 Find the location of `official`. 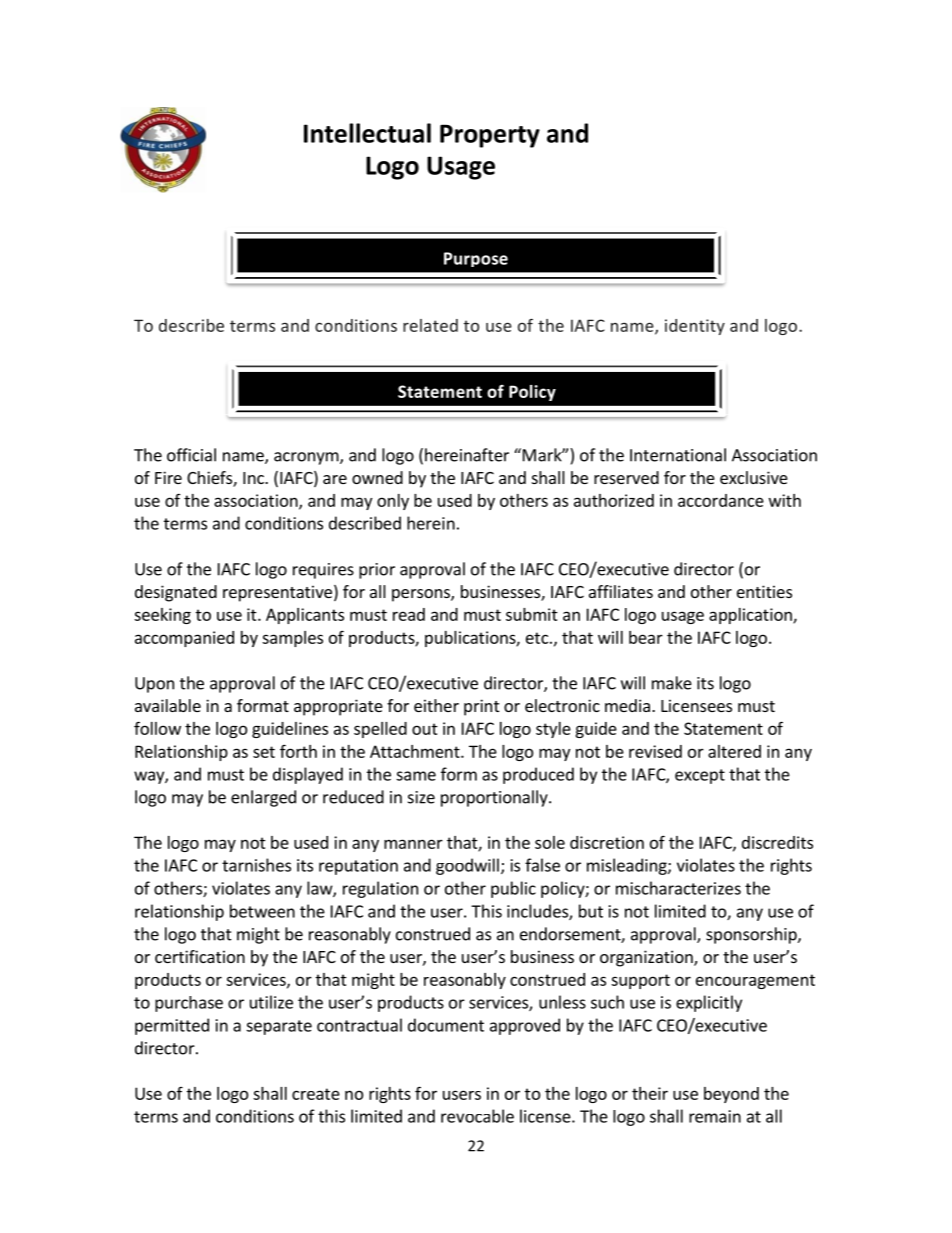

official is located at coordinates (191, 455).
